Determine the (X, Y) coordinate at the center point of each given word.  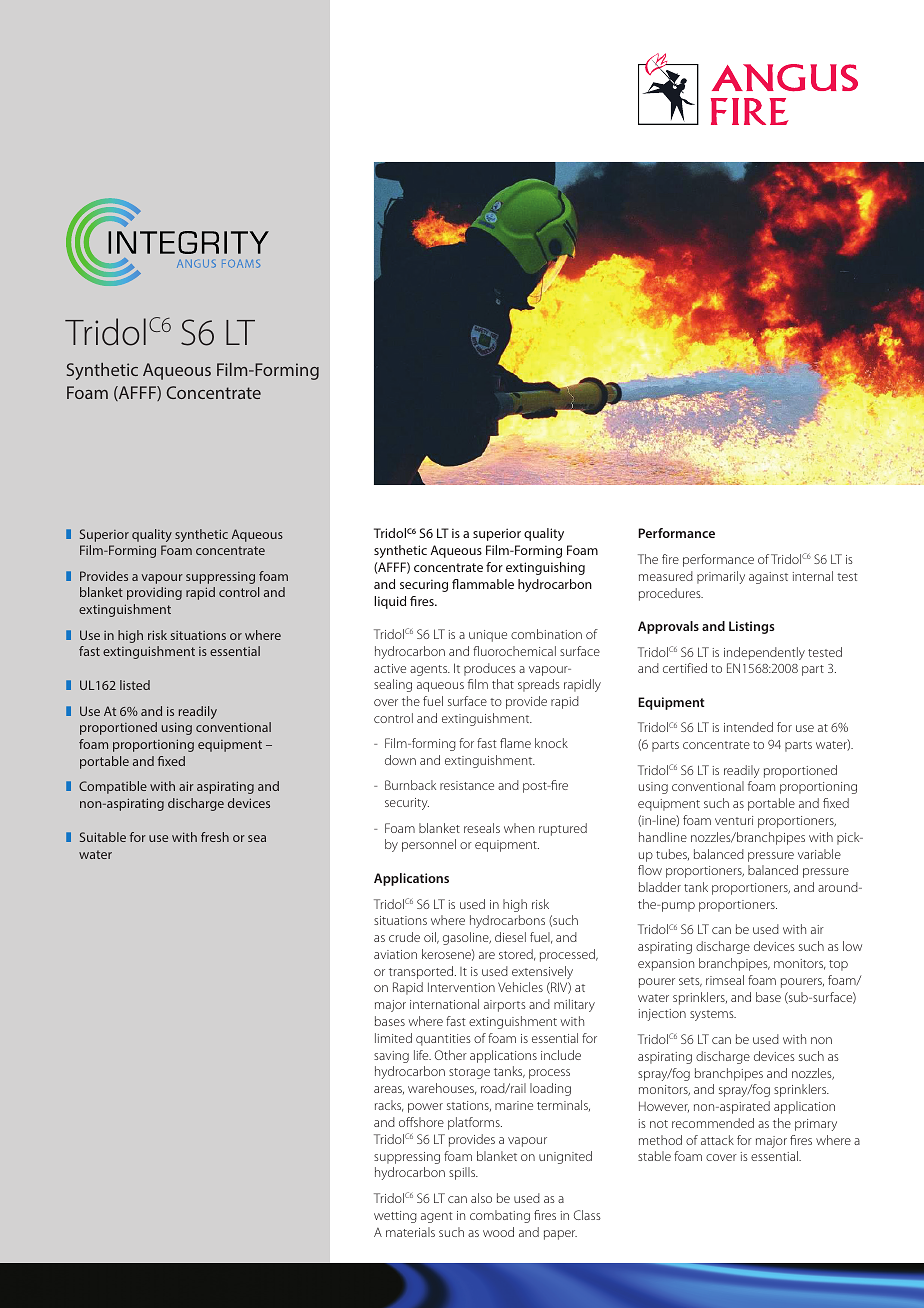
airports (505, 1006)
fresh (215, 837)
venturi (734, 820)
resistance (467, 785)
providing (154, 593)
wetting (395, 1217)
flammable (483, 584)
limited (393, 1038)
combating (500, 1216)
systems (713, 1015)
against (768, 578)
